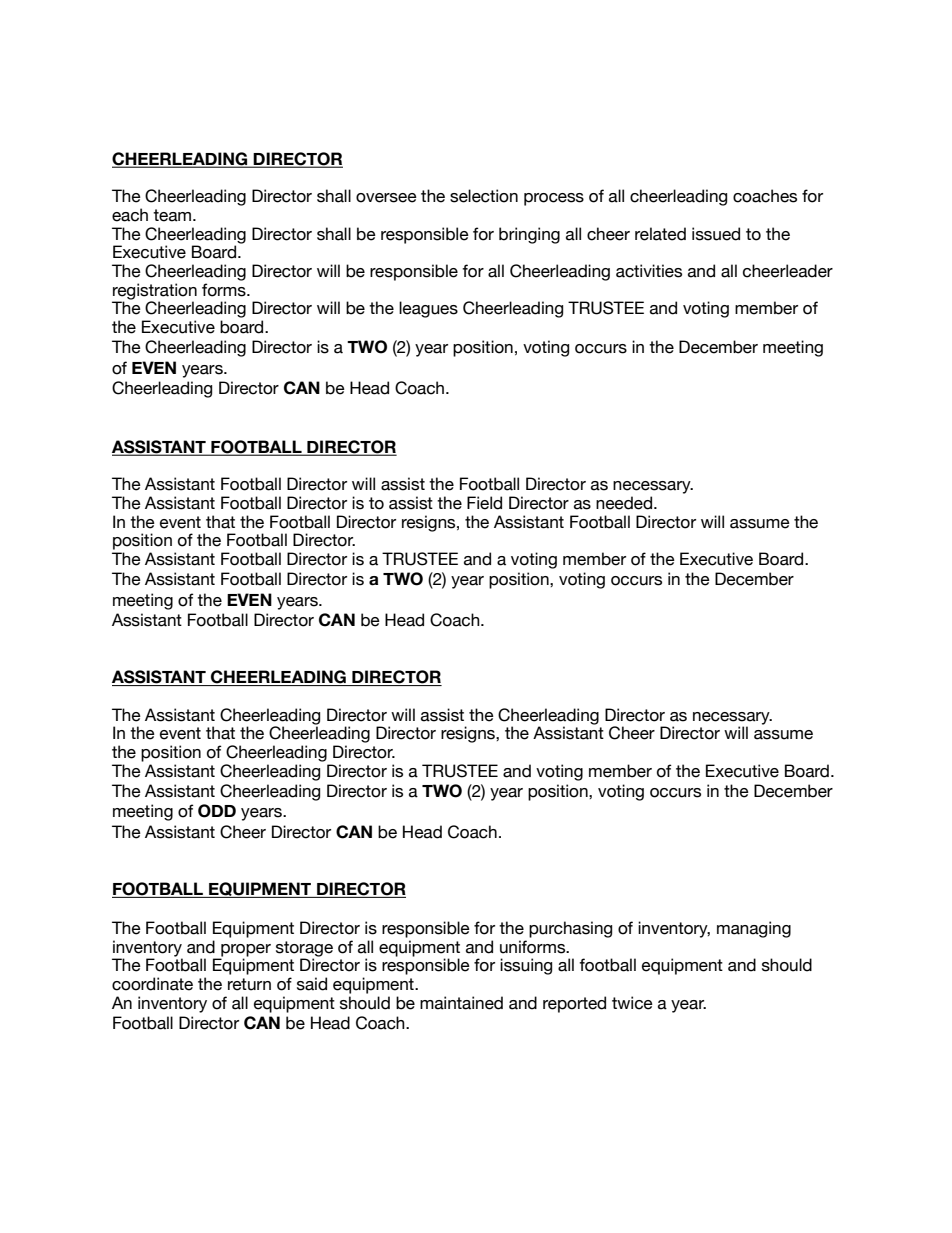 This image has height=1233, width=952. Describe the element at coordinates (484, 196) in the image. I see `selection` at that location.
